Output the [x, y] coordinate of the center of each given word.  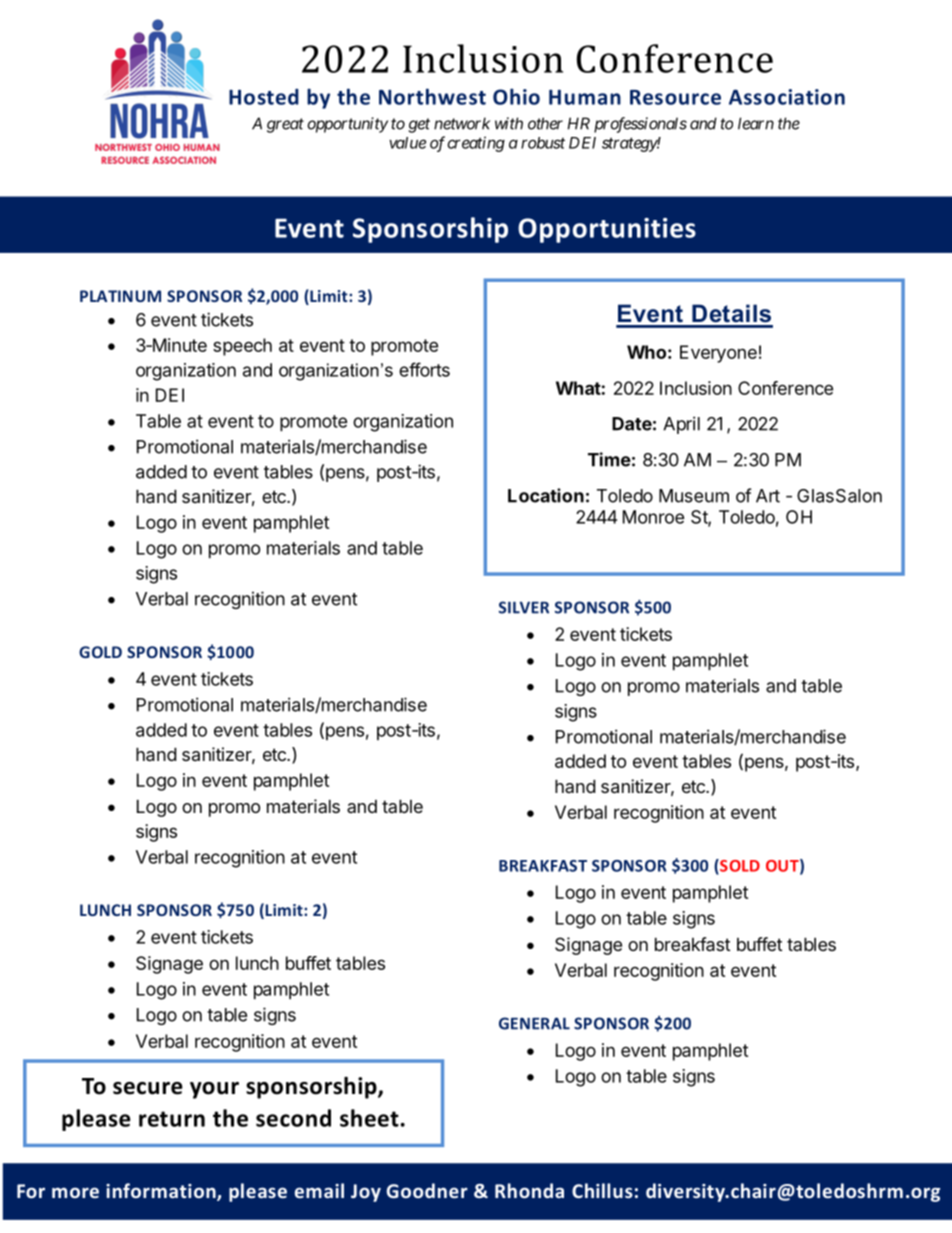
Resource [675, 97]
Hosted [264, 97]
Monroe [653, 517]
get [419, 125]
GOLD [100, 652]
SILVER [524, 607]
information [162, 1192]
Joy [366, 1193]
